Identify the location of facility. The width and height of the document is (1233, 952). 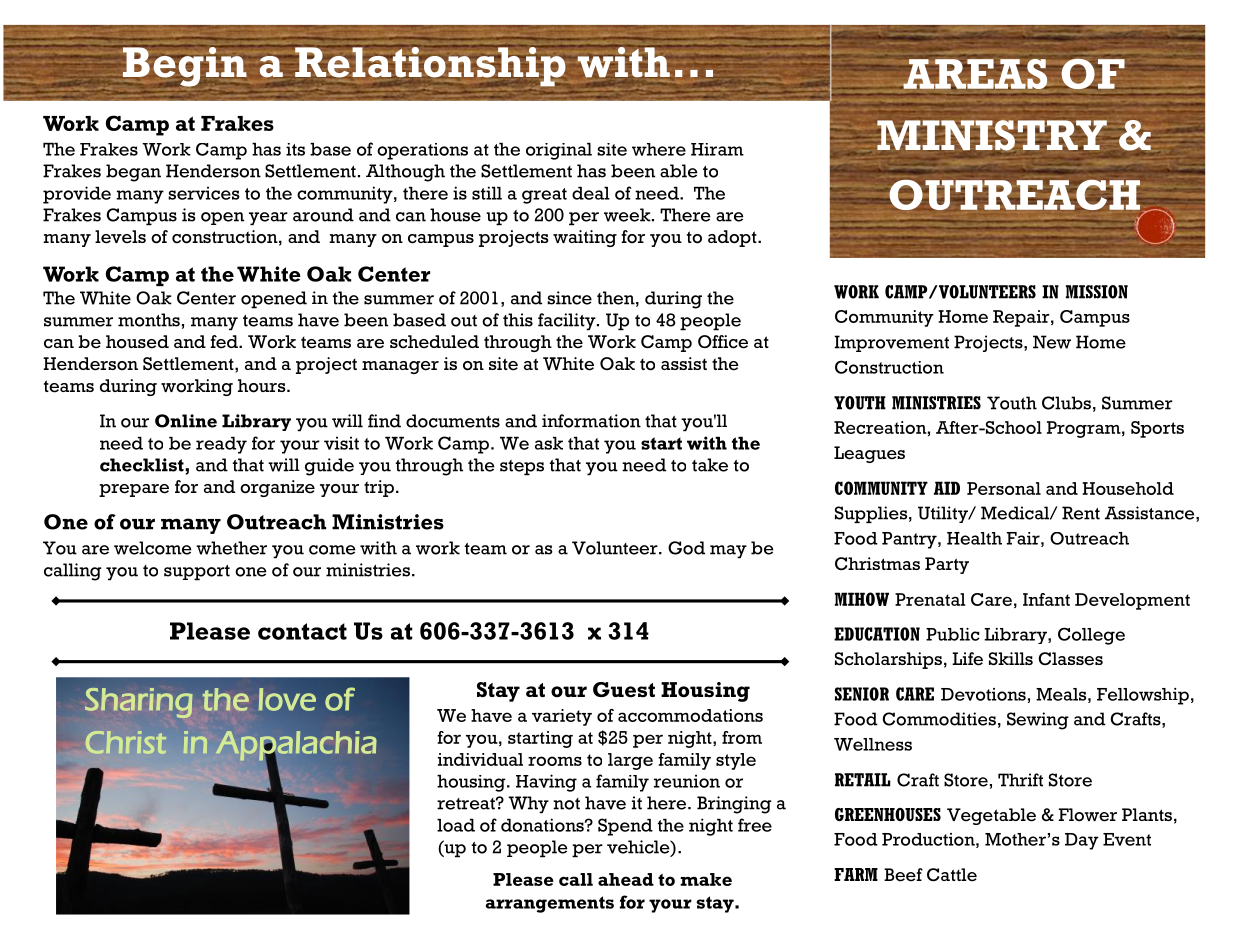
(568, 322).
